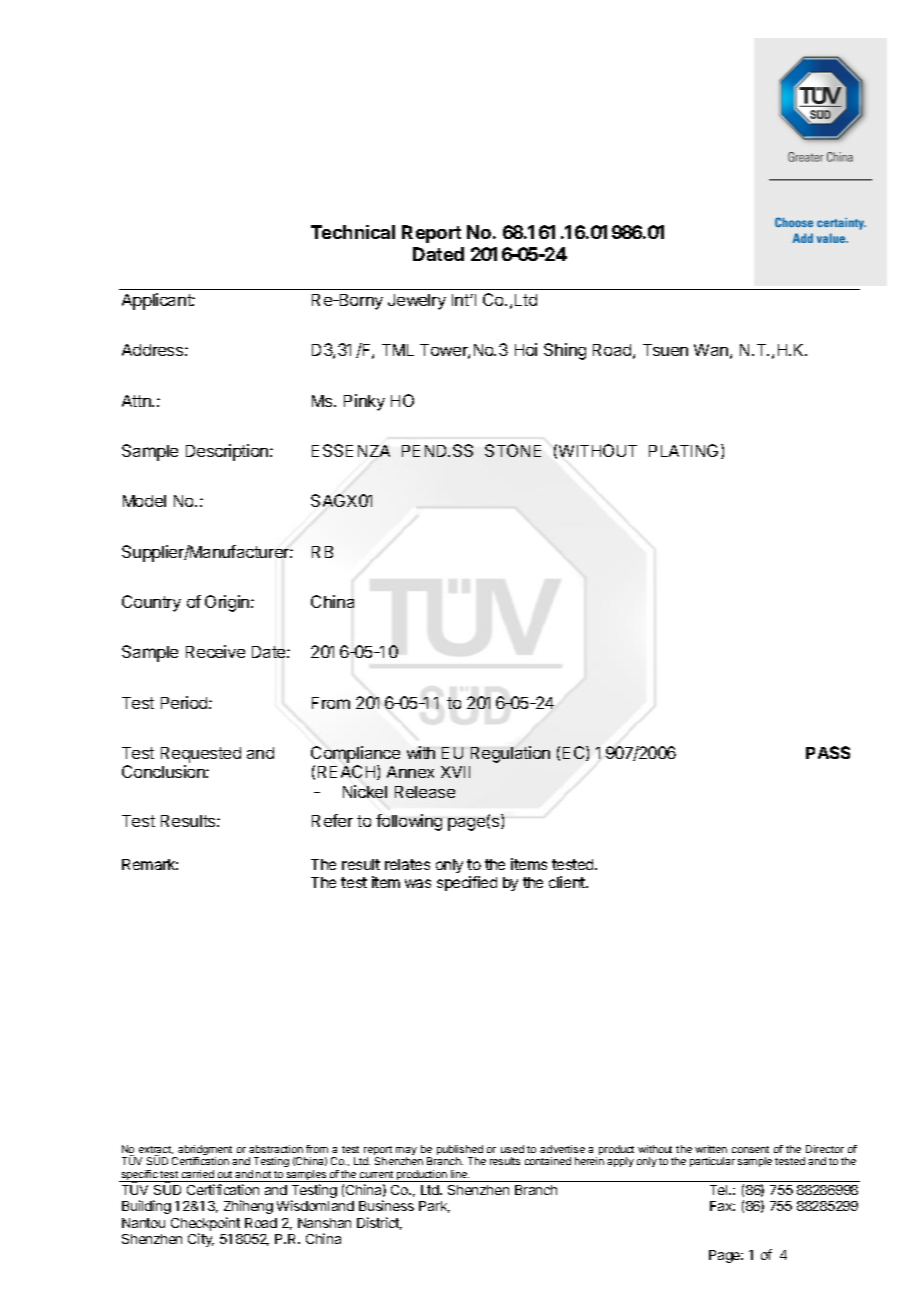 Image resolution: width=924 pixels, height=1308 pixels. I want to click on Jewelry, so click(417, 302).
